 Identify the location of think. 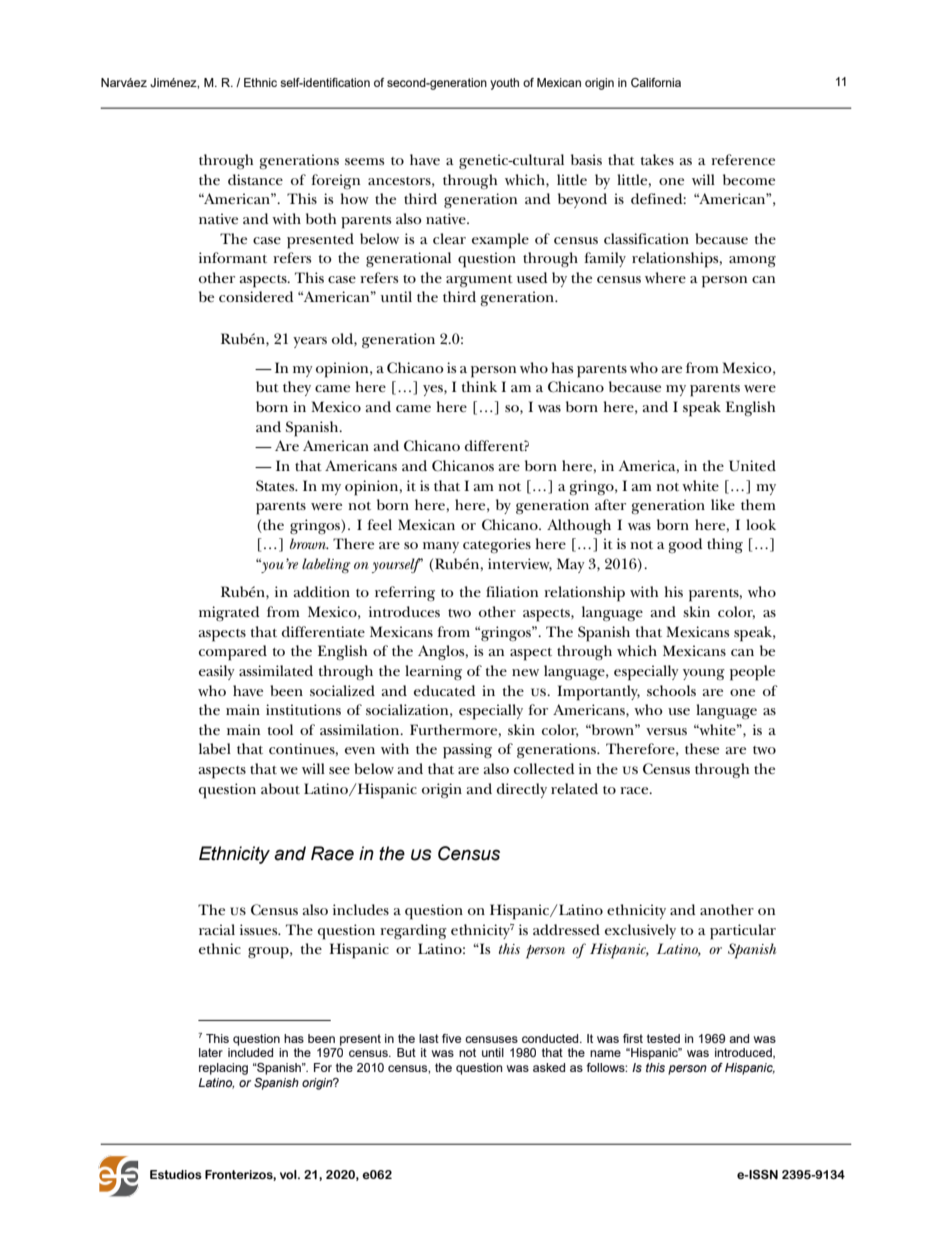
(479, 386).
